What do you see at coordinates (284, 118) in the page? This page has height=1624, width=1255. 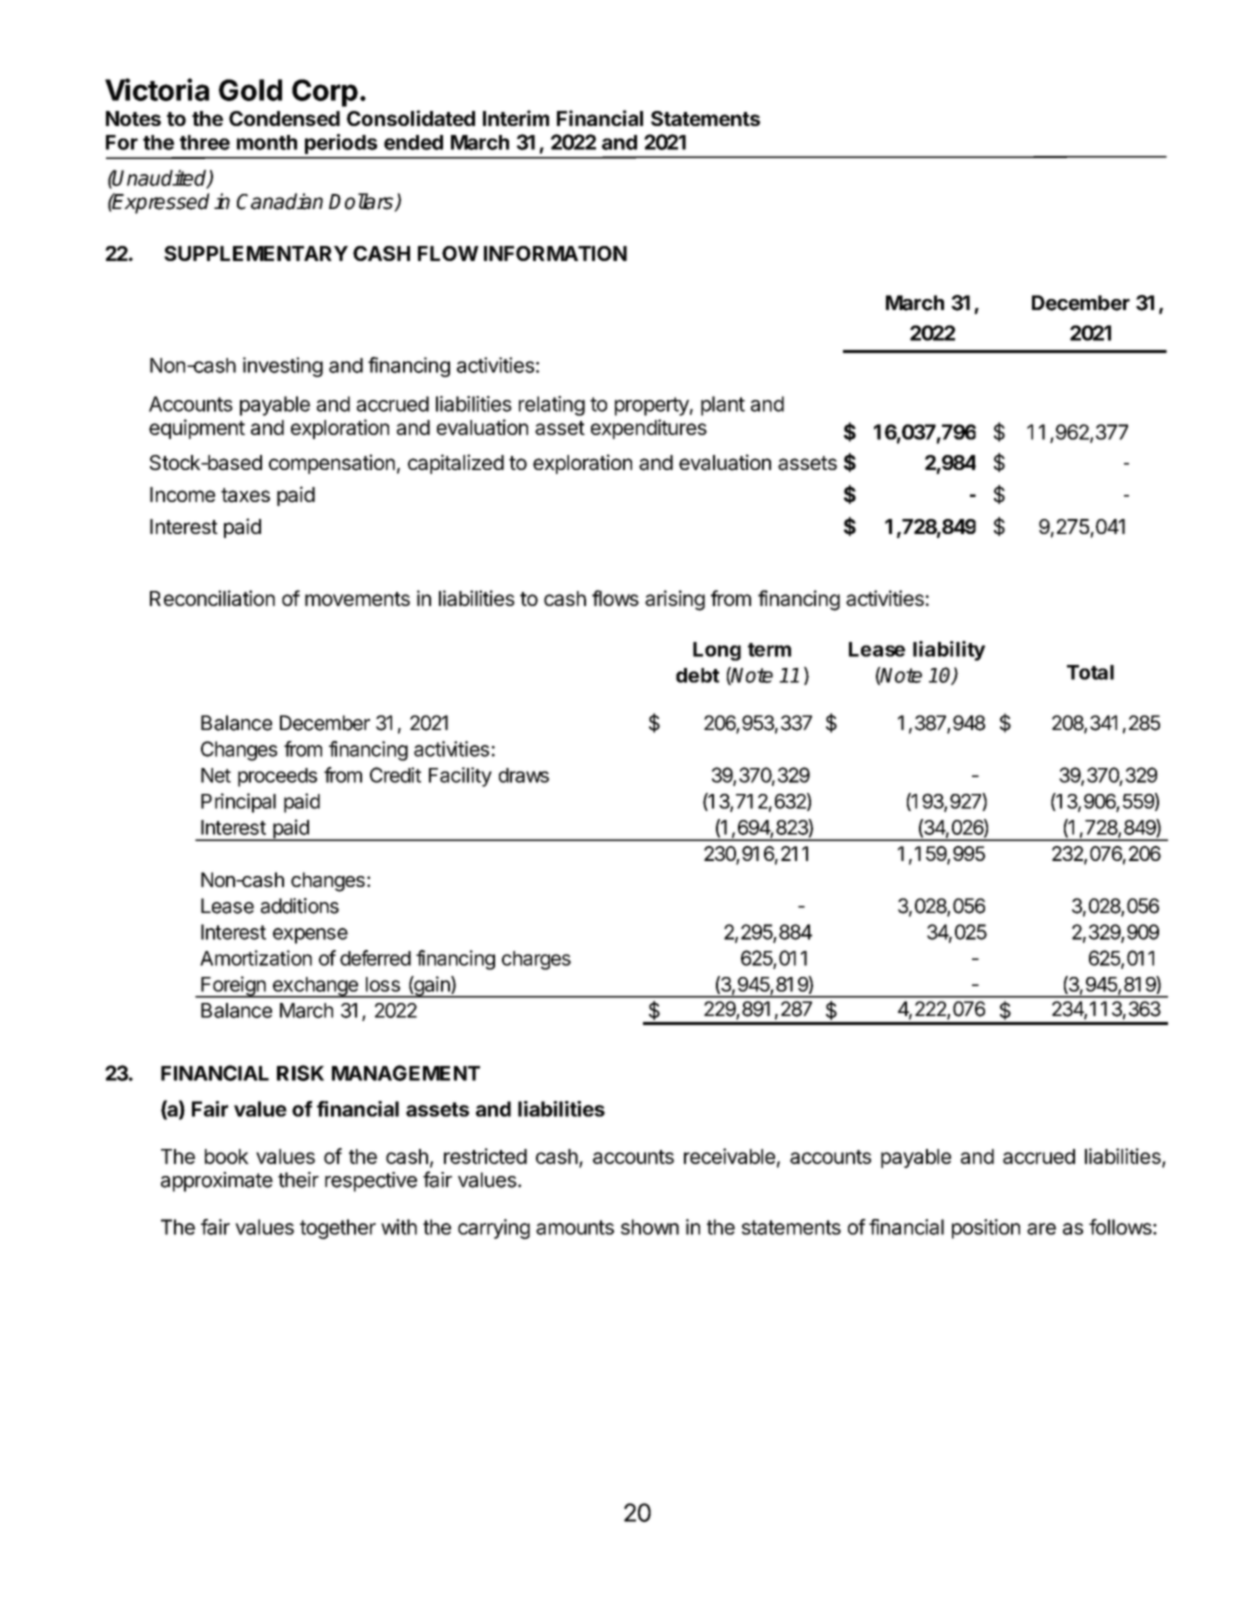 I see `Condensed` at bounding box center [284, 118].
